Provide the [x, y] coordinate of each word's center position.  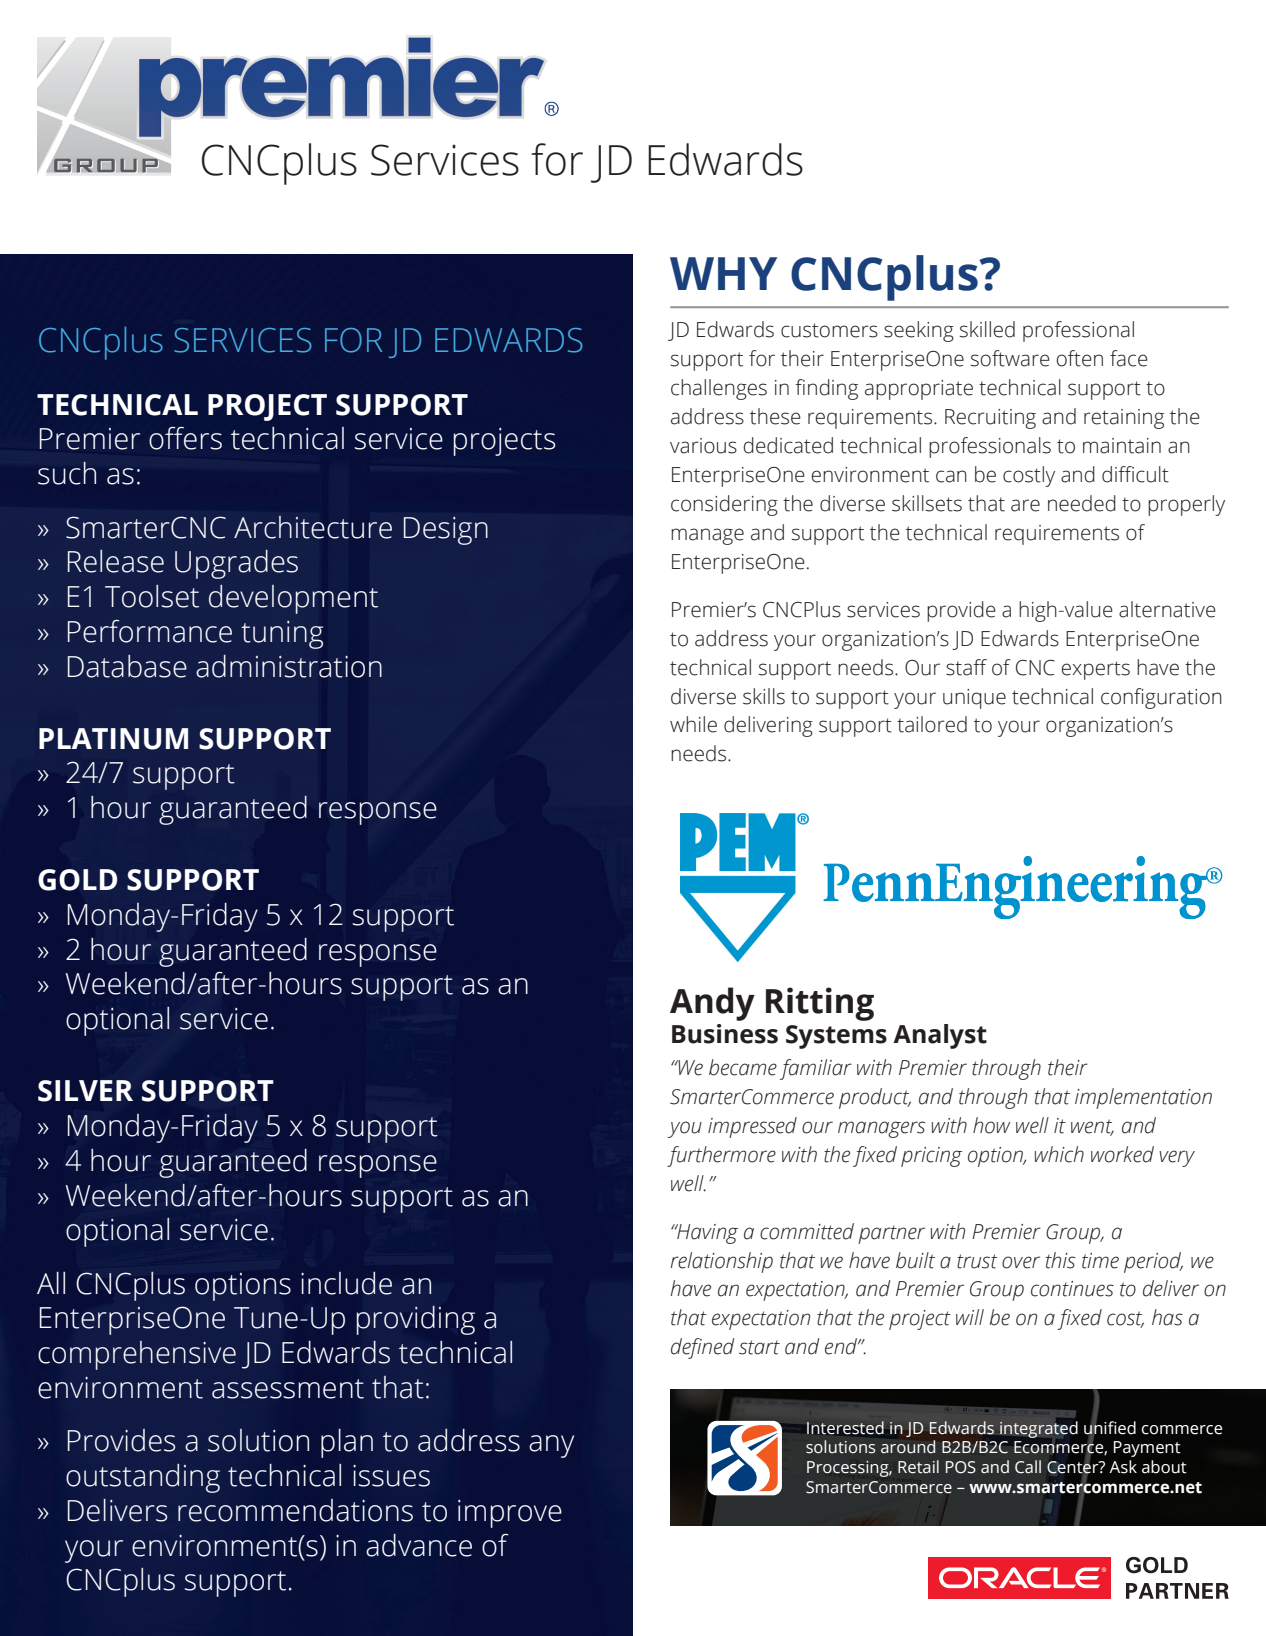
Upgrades [236, 564]
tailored [932, 724]
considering [724, 505]
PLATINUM [113, 739]
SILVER [85, 1091]
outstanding [143, 1478]
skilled [987, 329]
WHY [723, 273]
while [693, 724]
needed [1082, 503]
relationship [721, 1262]
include [346, 1283]
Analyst [940, 1036]
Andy [712, 1004]
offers [185, 438]
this [1060, 1260]
